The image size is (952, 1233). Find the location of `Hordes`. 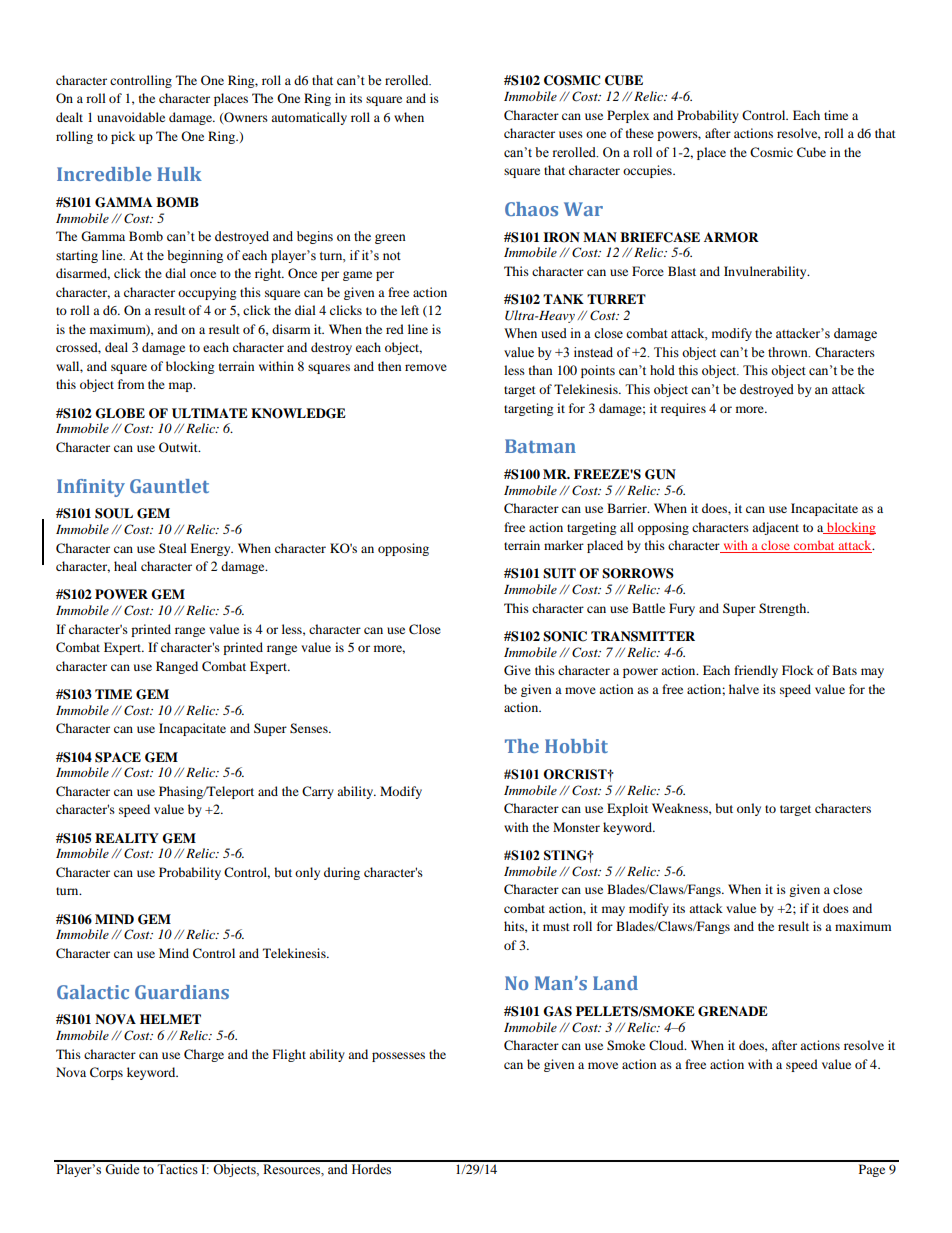

Hordes is located at coordinates (371, 1168).
